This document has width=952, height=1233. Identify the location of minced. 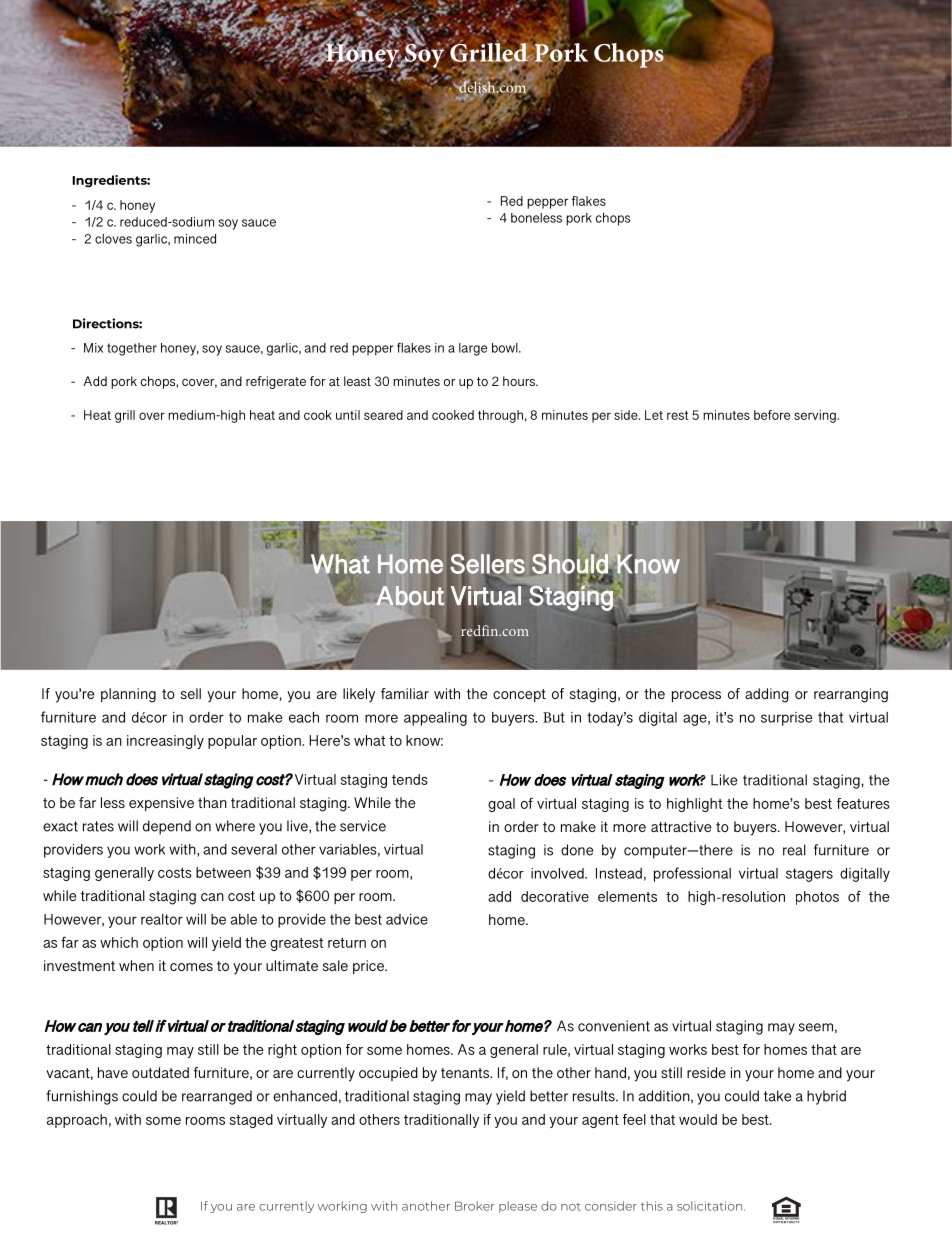
(195, 239).
